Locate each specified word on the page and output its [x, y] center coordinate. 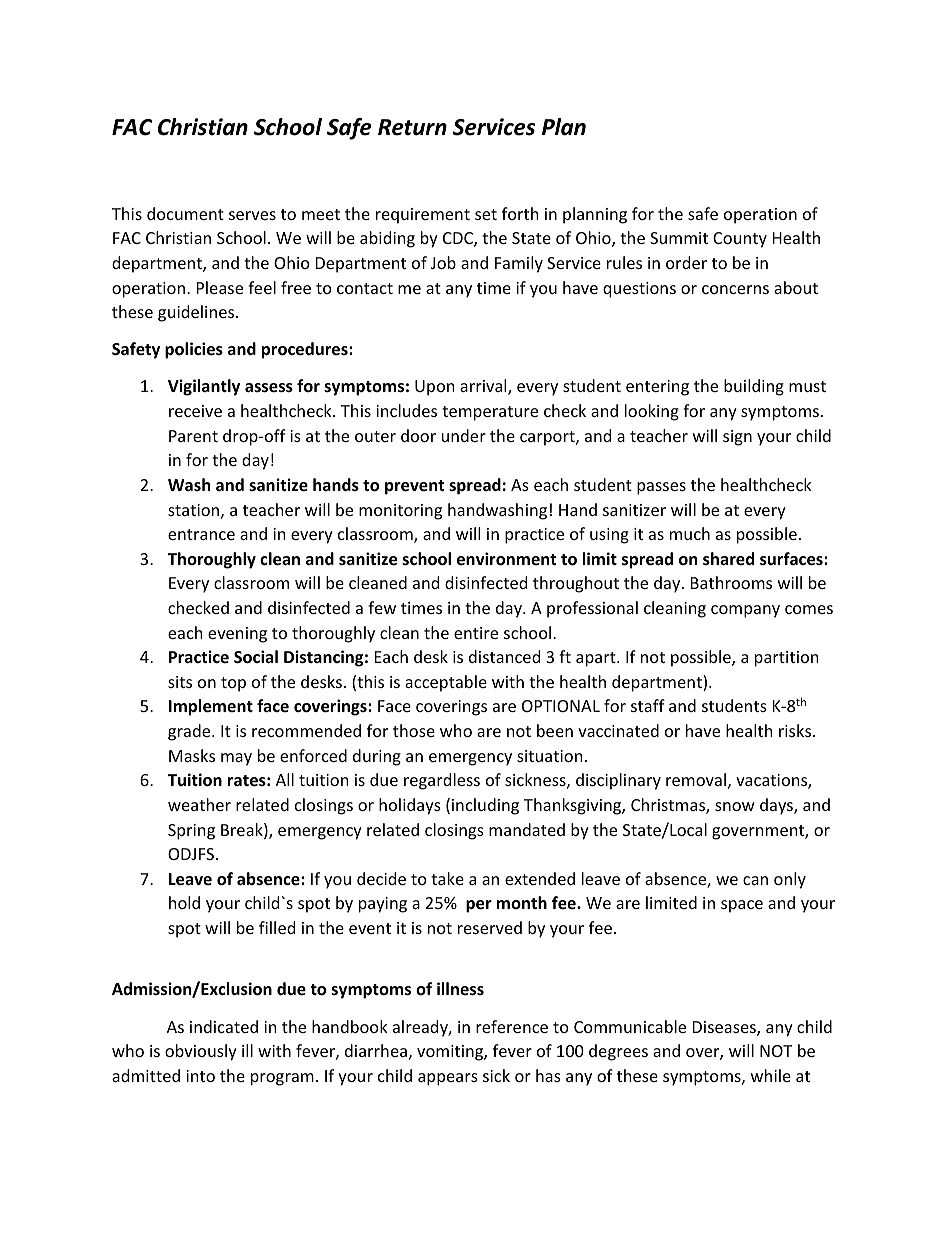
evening [237, 635]
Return [412, 127]
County [740, 240]
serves [252, 215]
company [745, 611]
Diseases [725, 1028]
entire [476, 633]
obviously [201, 1052]
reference [512, 1026]
